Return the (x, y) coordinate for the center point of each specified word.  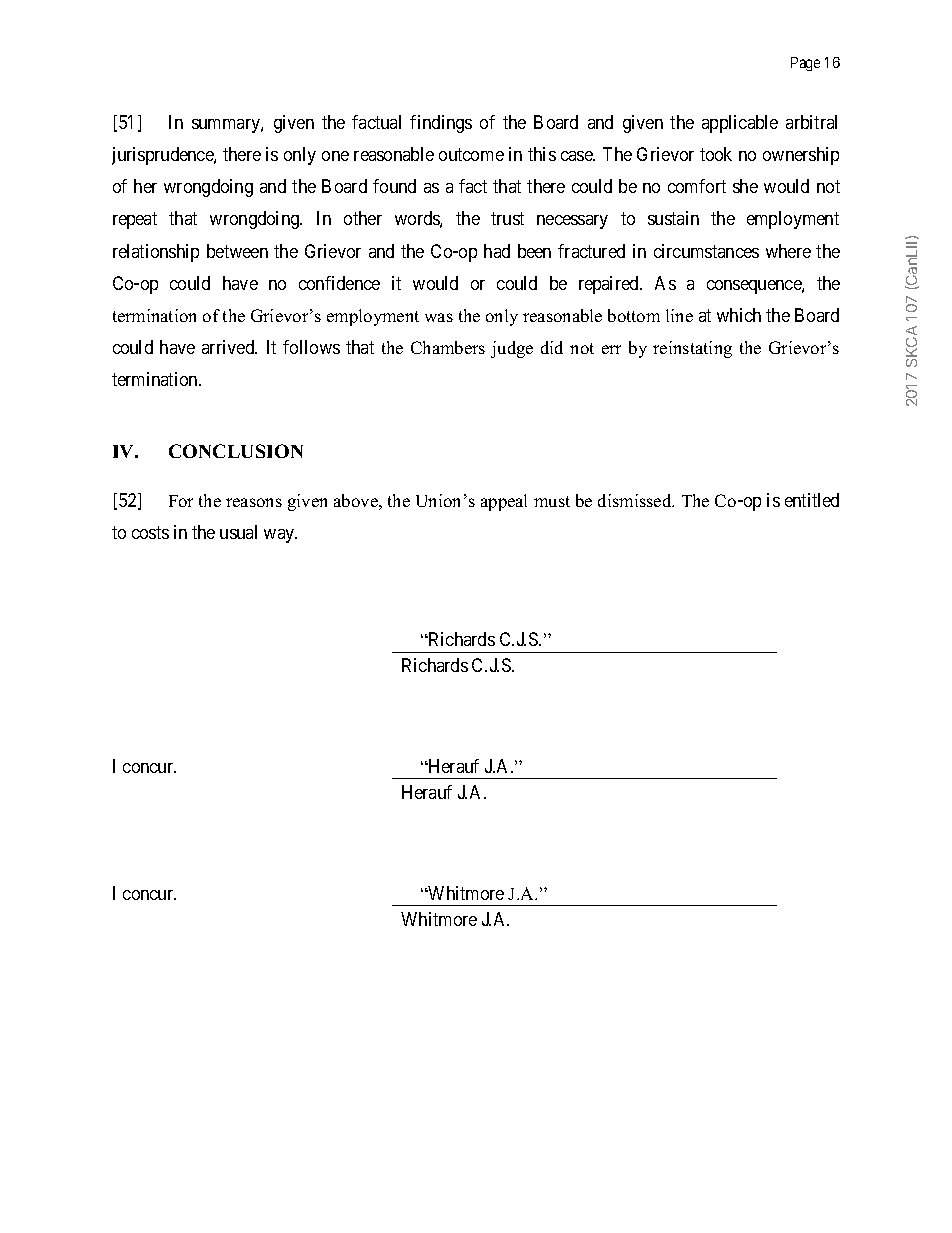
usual (238, 532)
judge (512, 349)
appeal (504, 502)
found (394, 186)
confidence (339, 283)
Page (805, 64)
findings (441, 124)
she (745, 186)
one (335, 156)
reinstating (692, 349)
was (439, 317)
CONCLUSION (236, 451)
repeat (135, 220)
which (739, 315)
